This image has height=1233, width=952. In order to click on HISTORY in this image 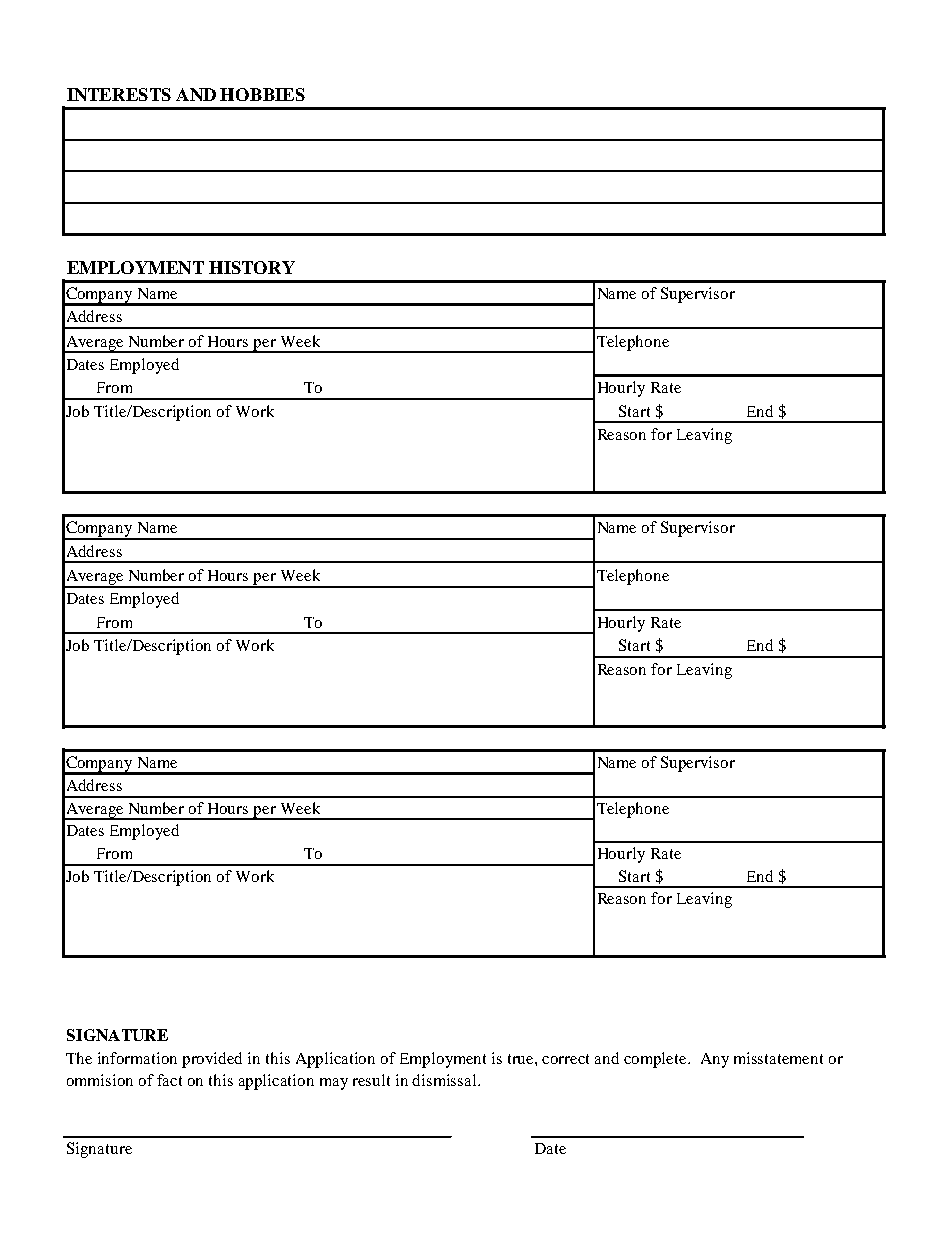, I will do `click(252, 267)`.
